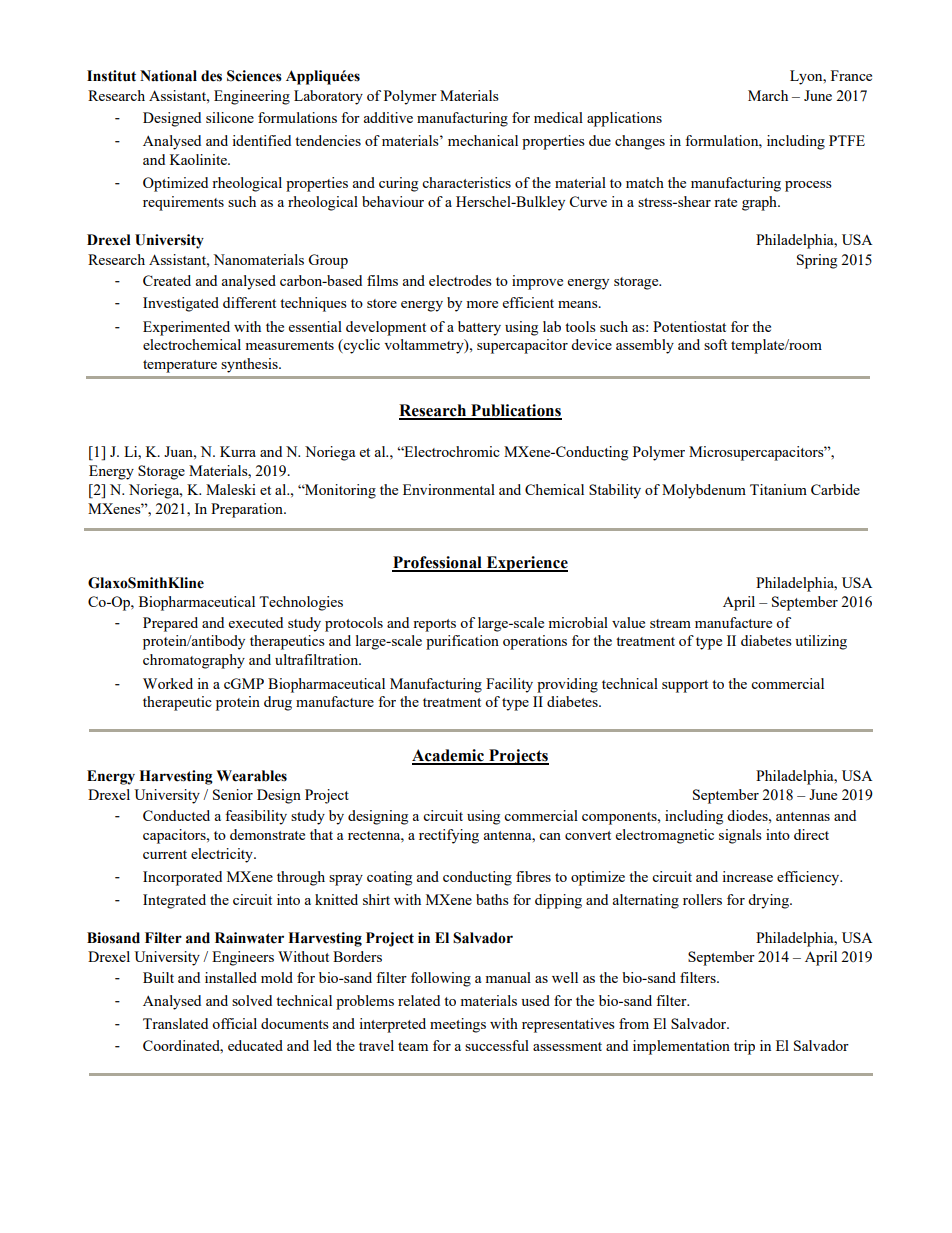 This screenshot has width=952, height=1233. I want to click on silicone, so click(230, 117).
